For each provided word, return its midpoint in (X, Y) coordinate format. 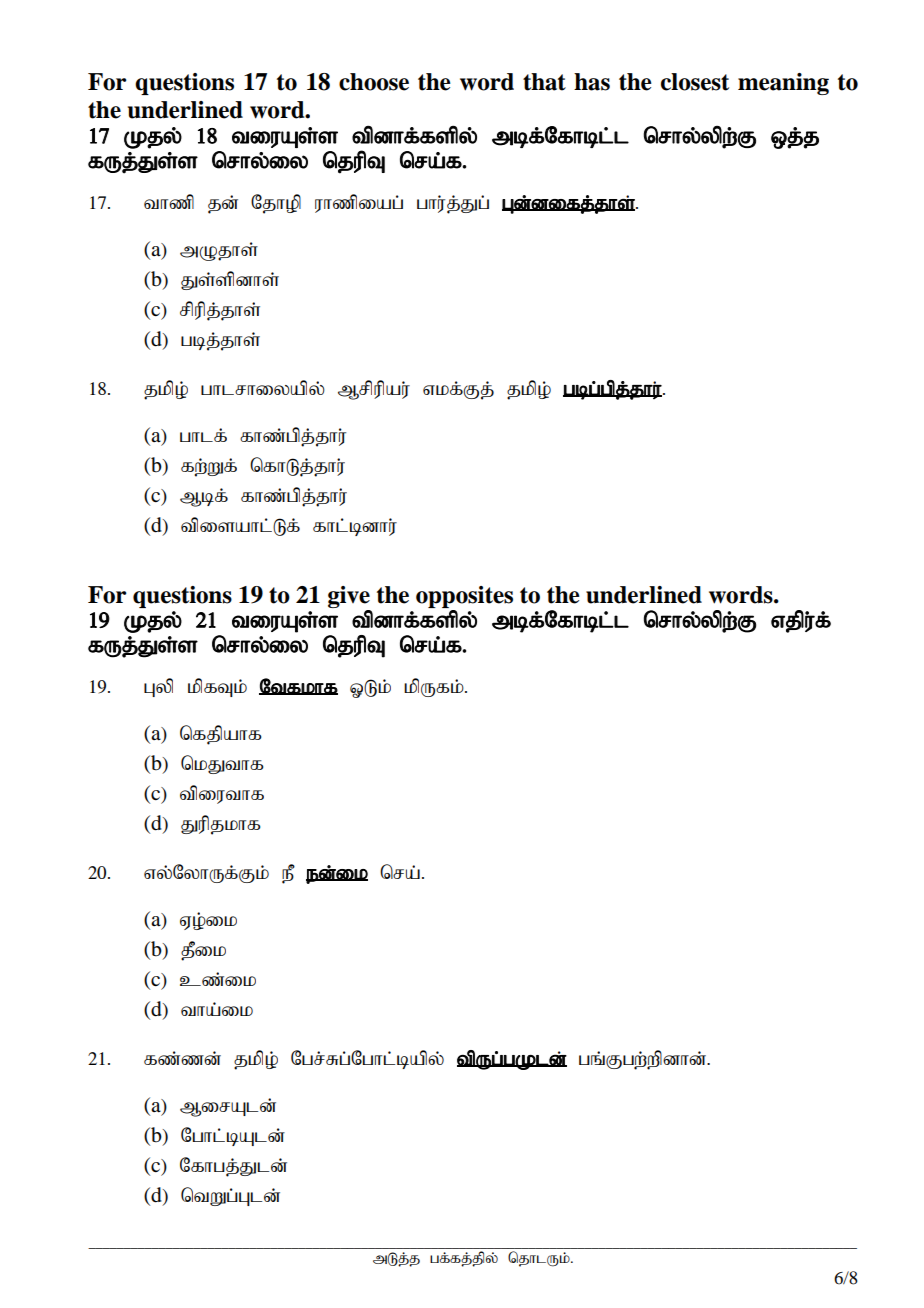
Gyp (158, 687)
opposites (464, 597)
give (349, 597)
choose (374, 82)
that (544, 82)
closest (695, 82)
